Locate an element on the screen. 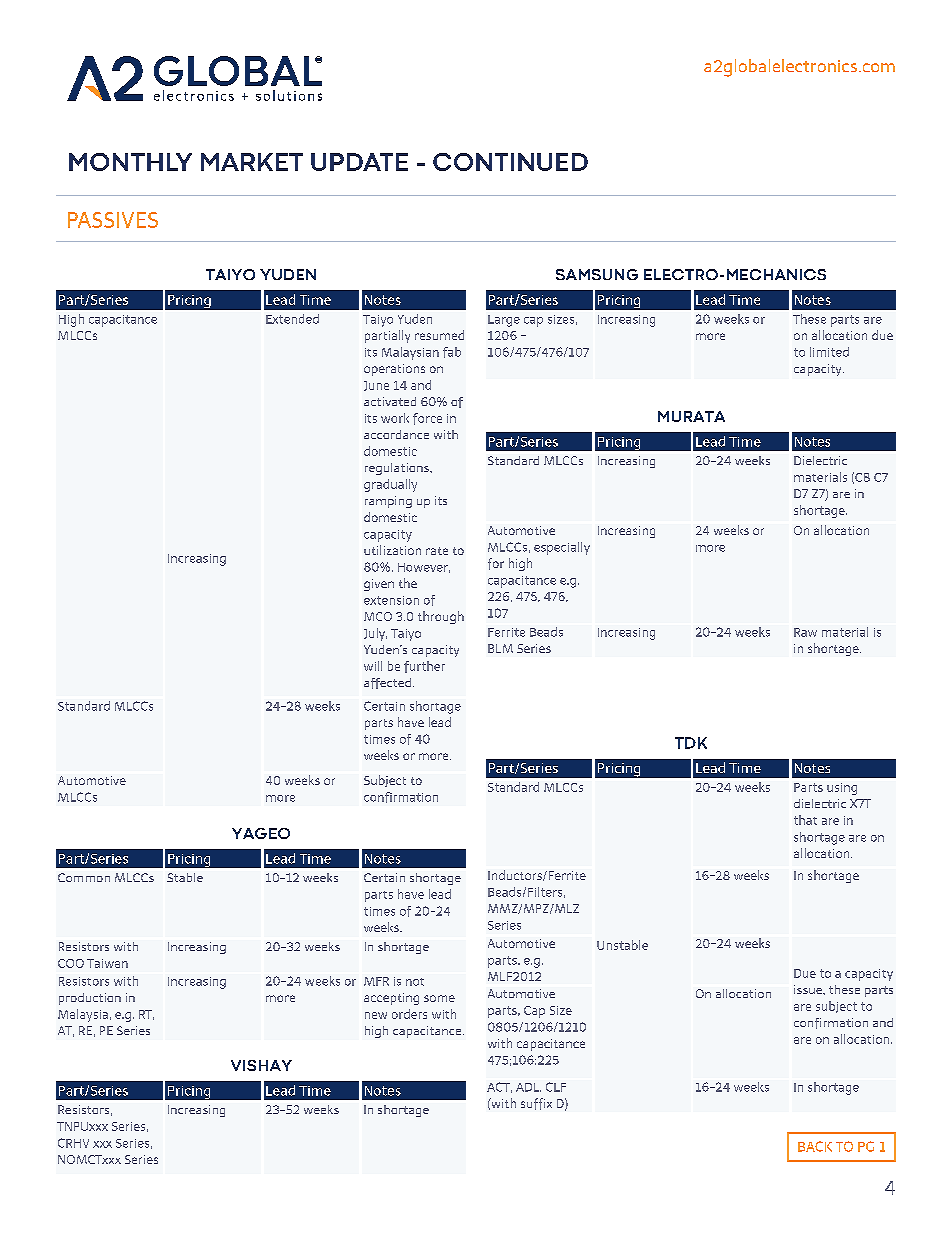 The width and height of the screenshot is (952, 1233). some is located at coordinates (439, 998).
